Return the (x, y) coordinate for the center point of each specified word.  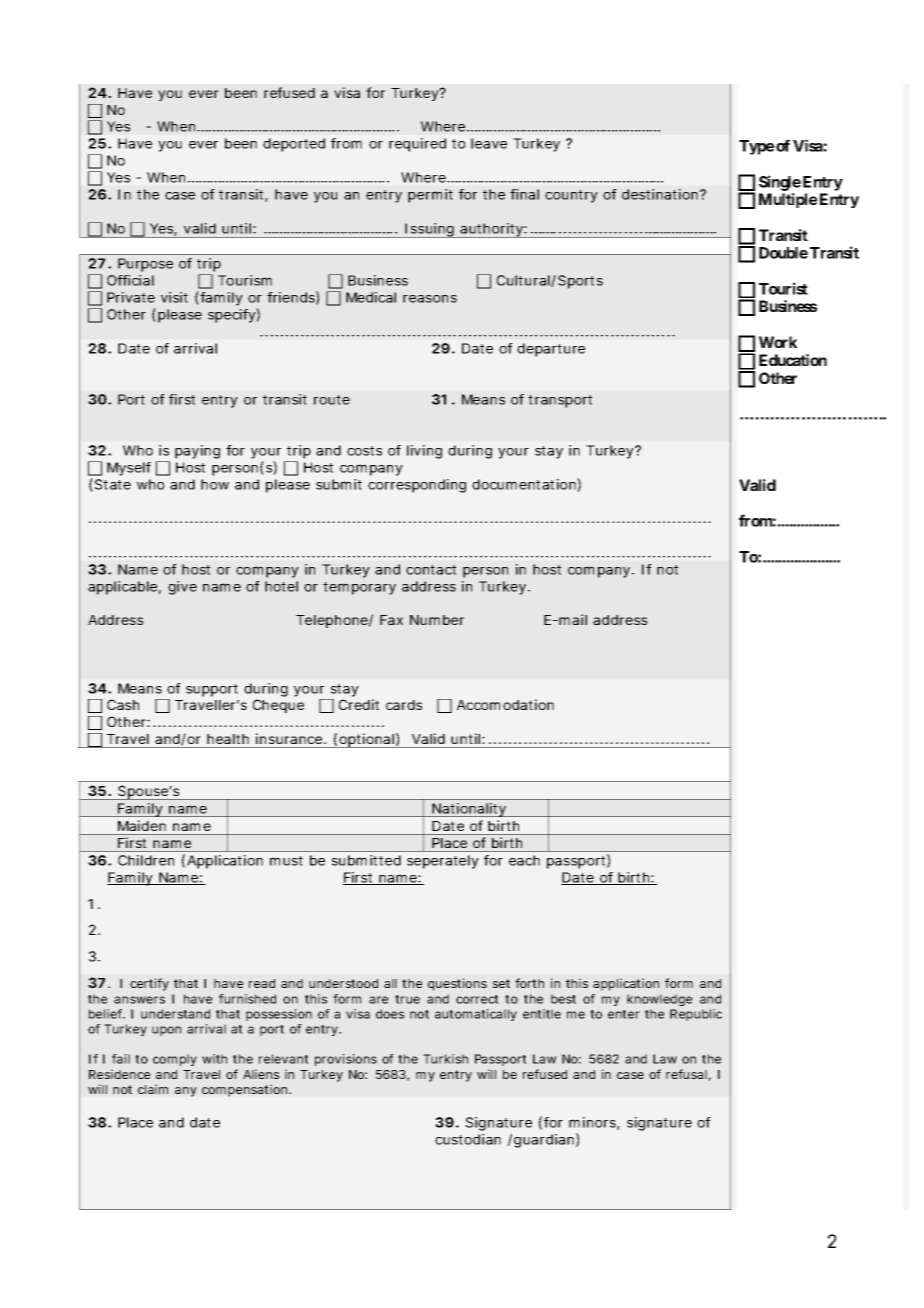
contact (431, 570)
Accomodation (505, 704)
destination (661, 194)
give (182, 588)
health (228, 739)
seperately (443, 862)
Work (778, 342)
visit (174, 297)
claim (153, 1089)
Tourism (245, 280)
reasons (430, 299)
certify (149, 984)
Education (793, 360)
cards (404, 705)
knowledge (659, 1000)
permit (430, 196)
